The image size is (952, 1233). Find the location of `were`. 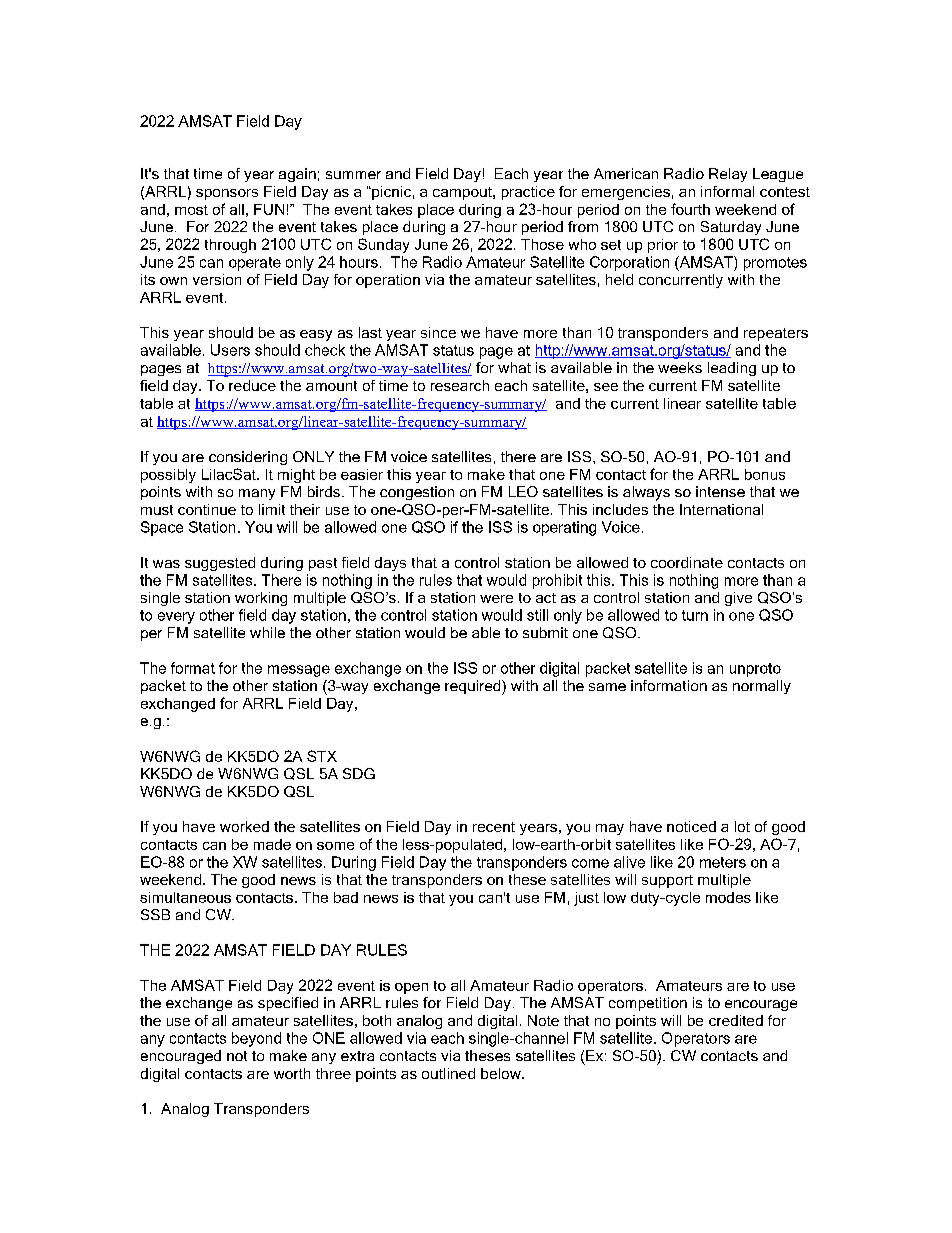

were is located at coordinates (496, 599).
